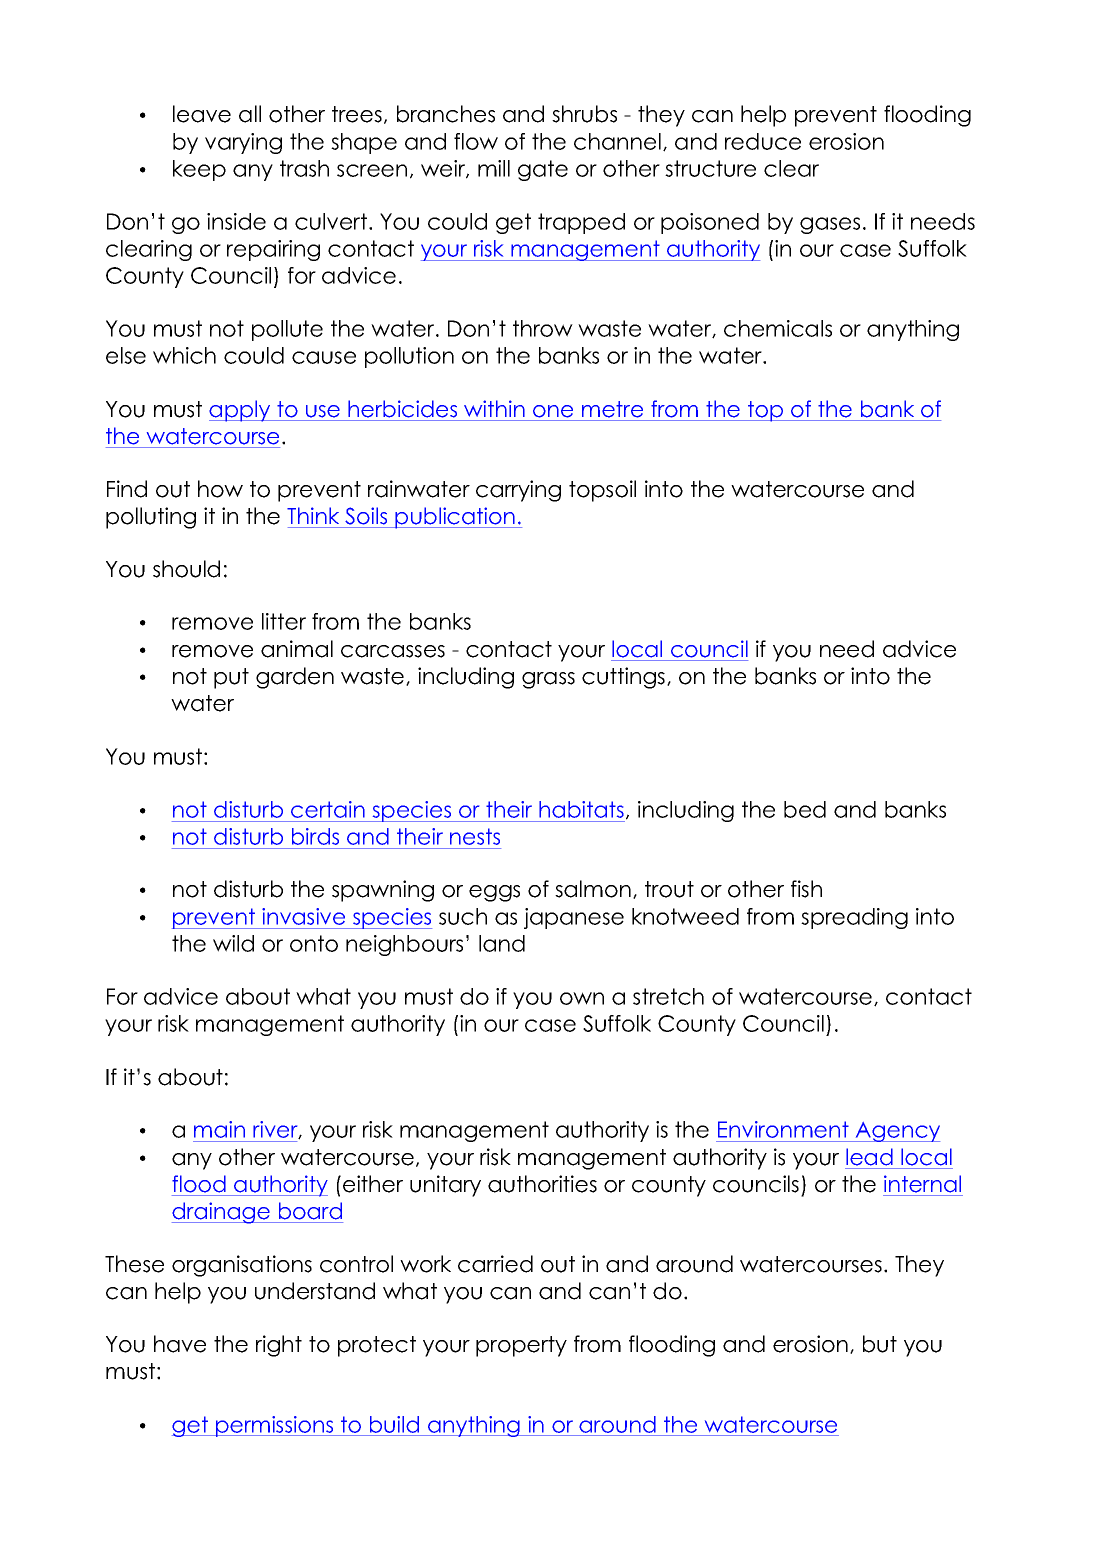 The image size is (1098, 1553). I want to click on gate, so click(543, 170).
